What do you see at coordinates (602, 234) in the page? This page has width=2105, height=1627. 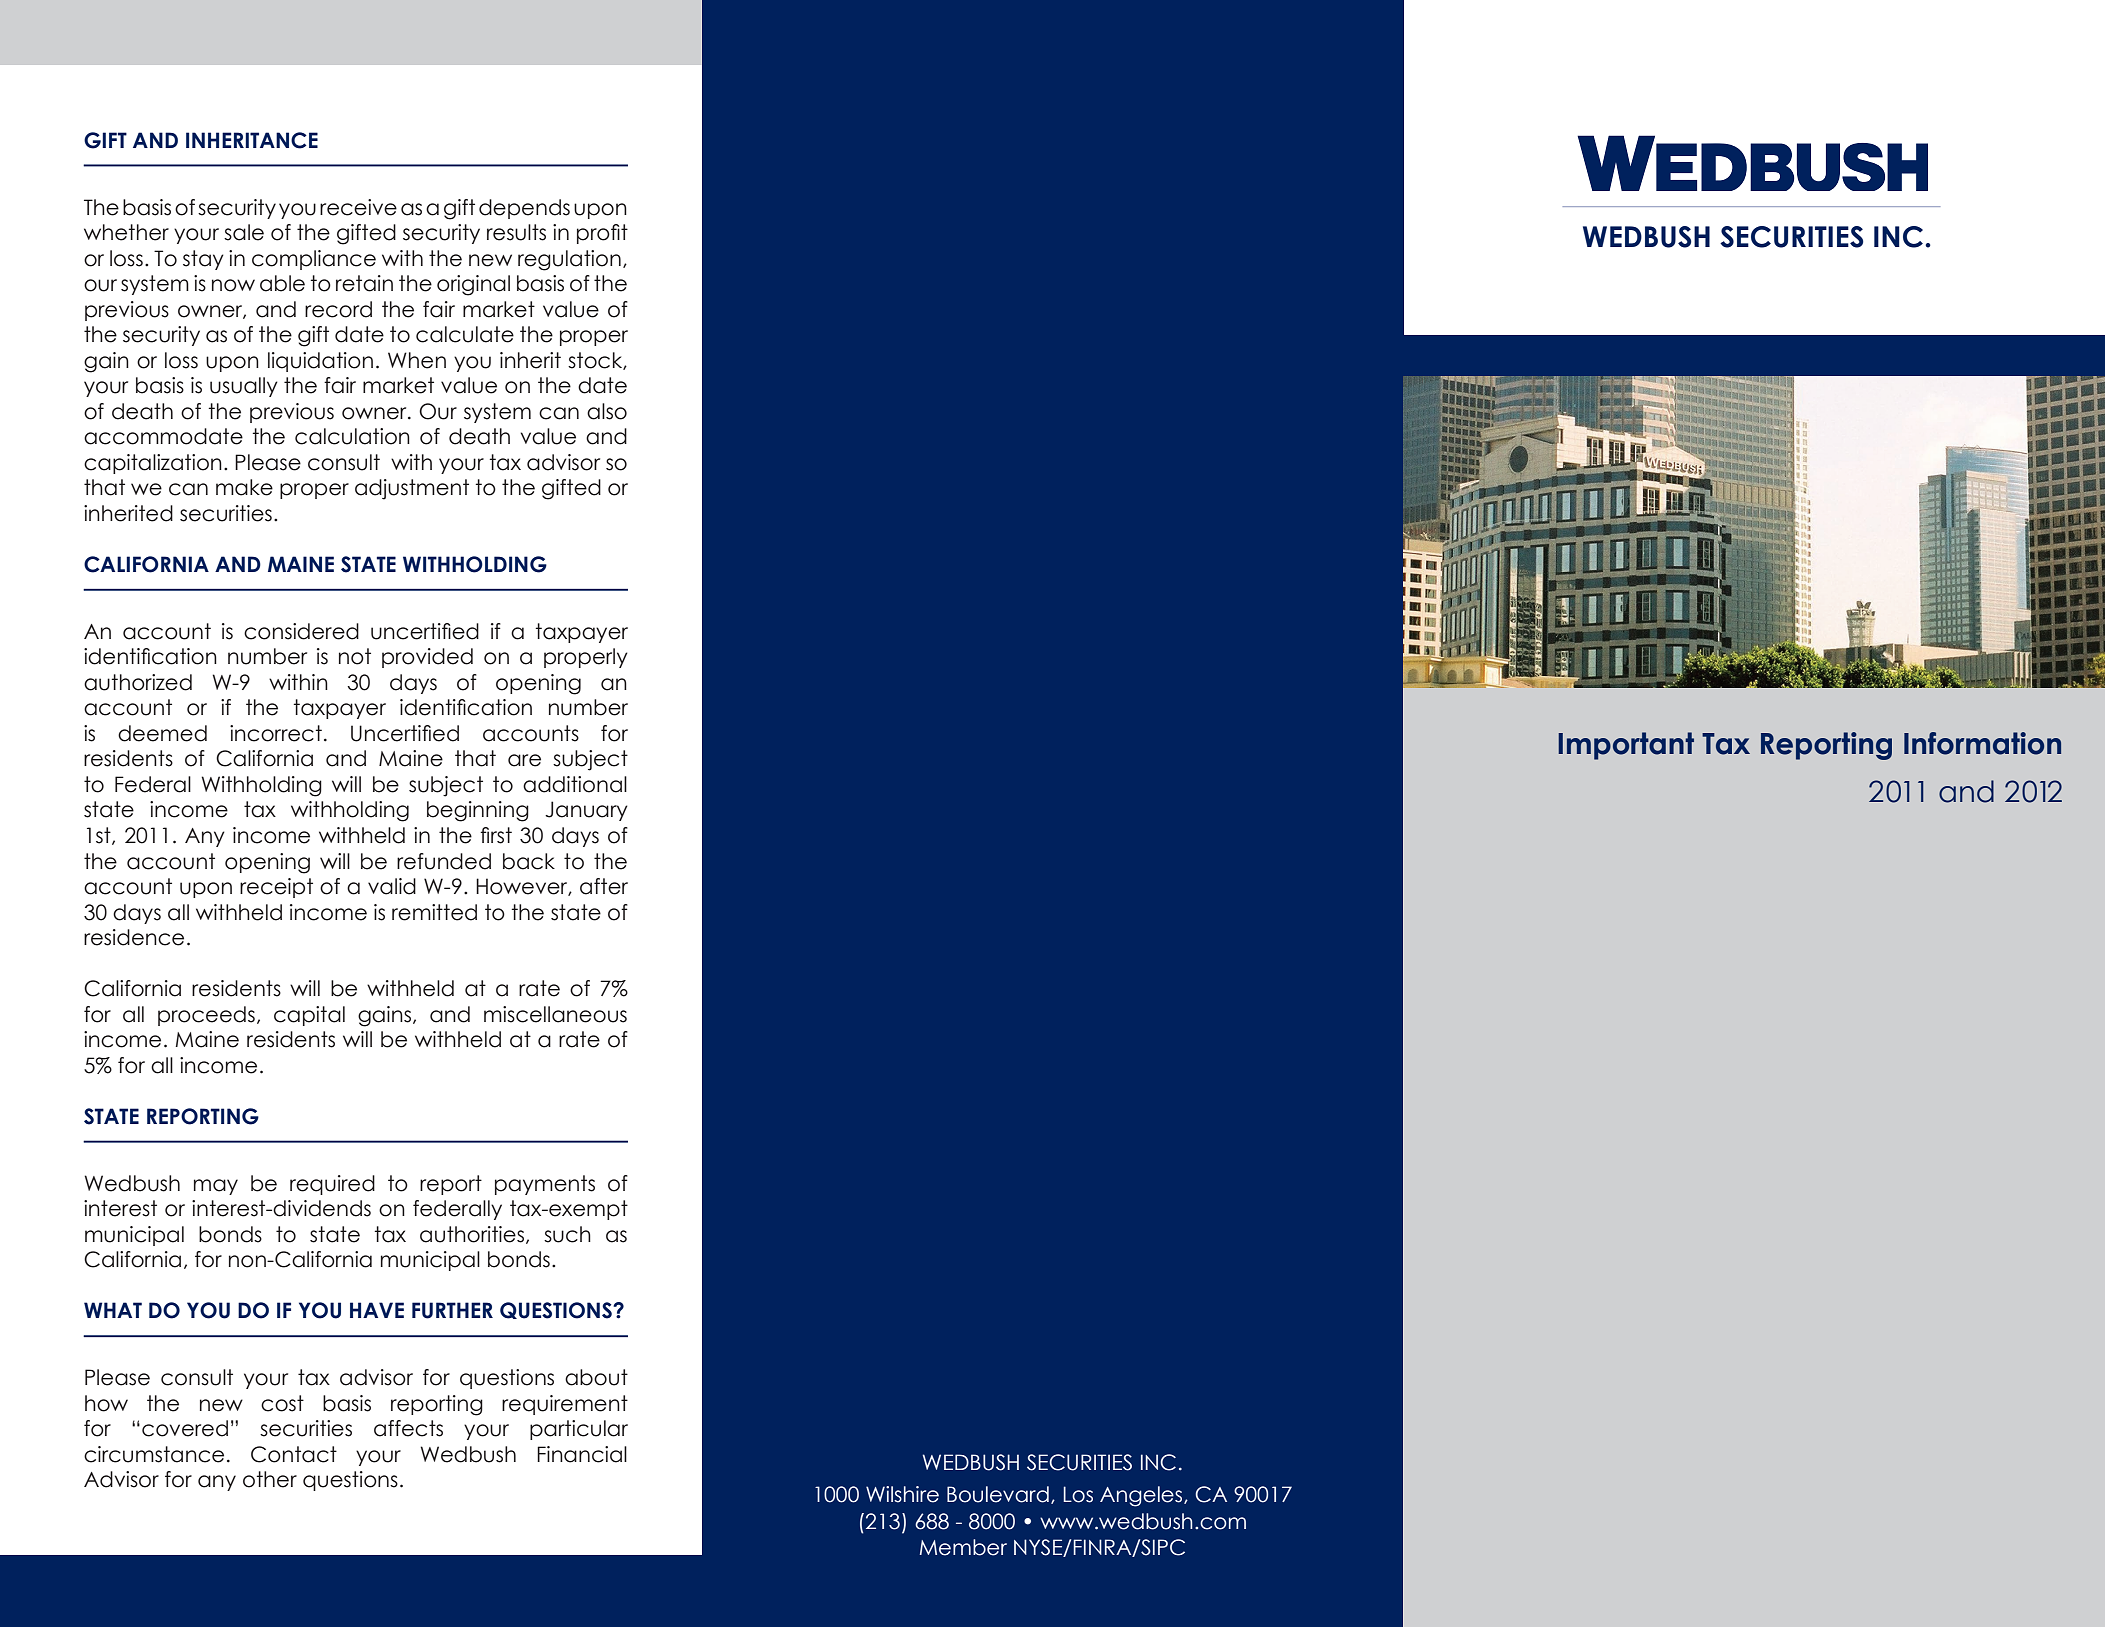 I see `profit` at bounding box center [602, 234].
